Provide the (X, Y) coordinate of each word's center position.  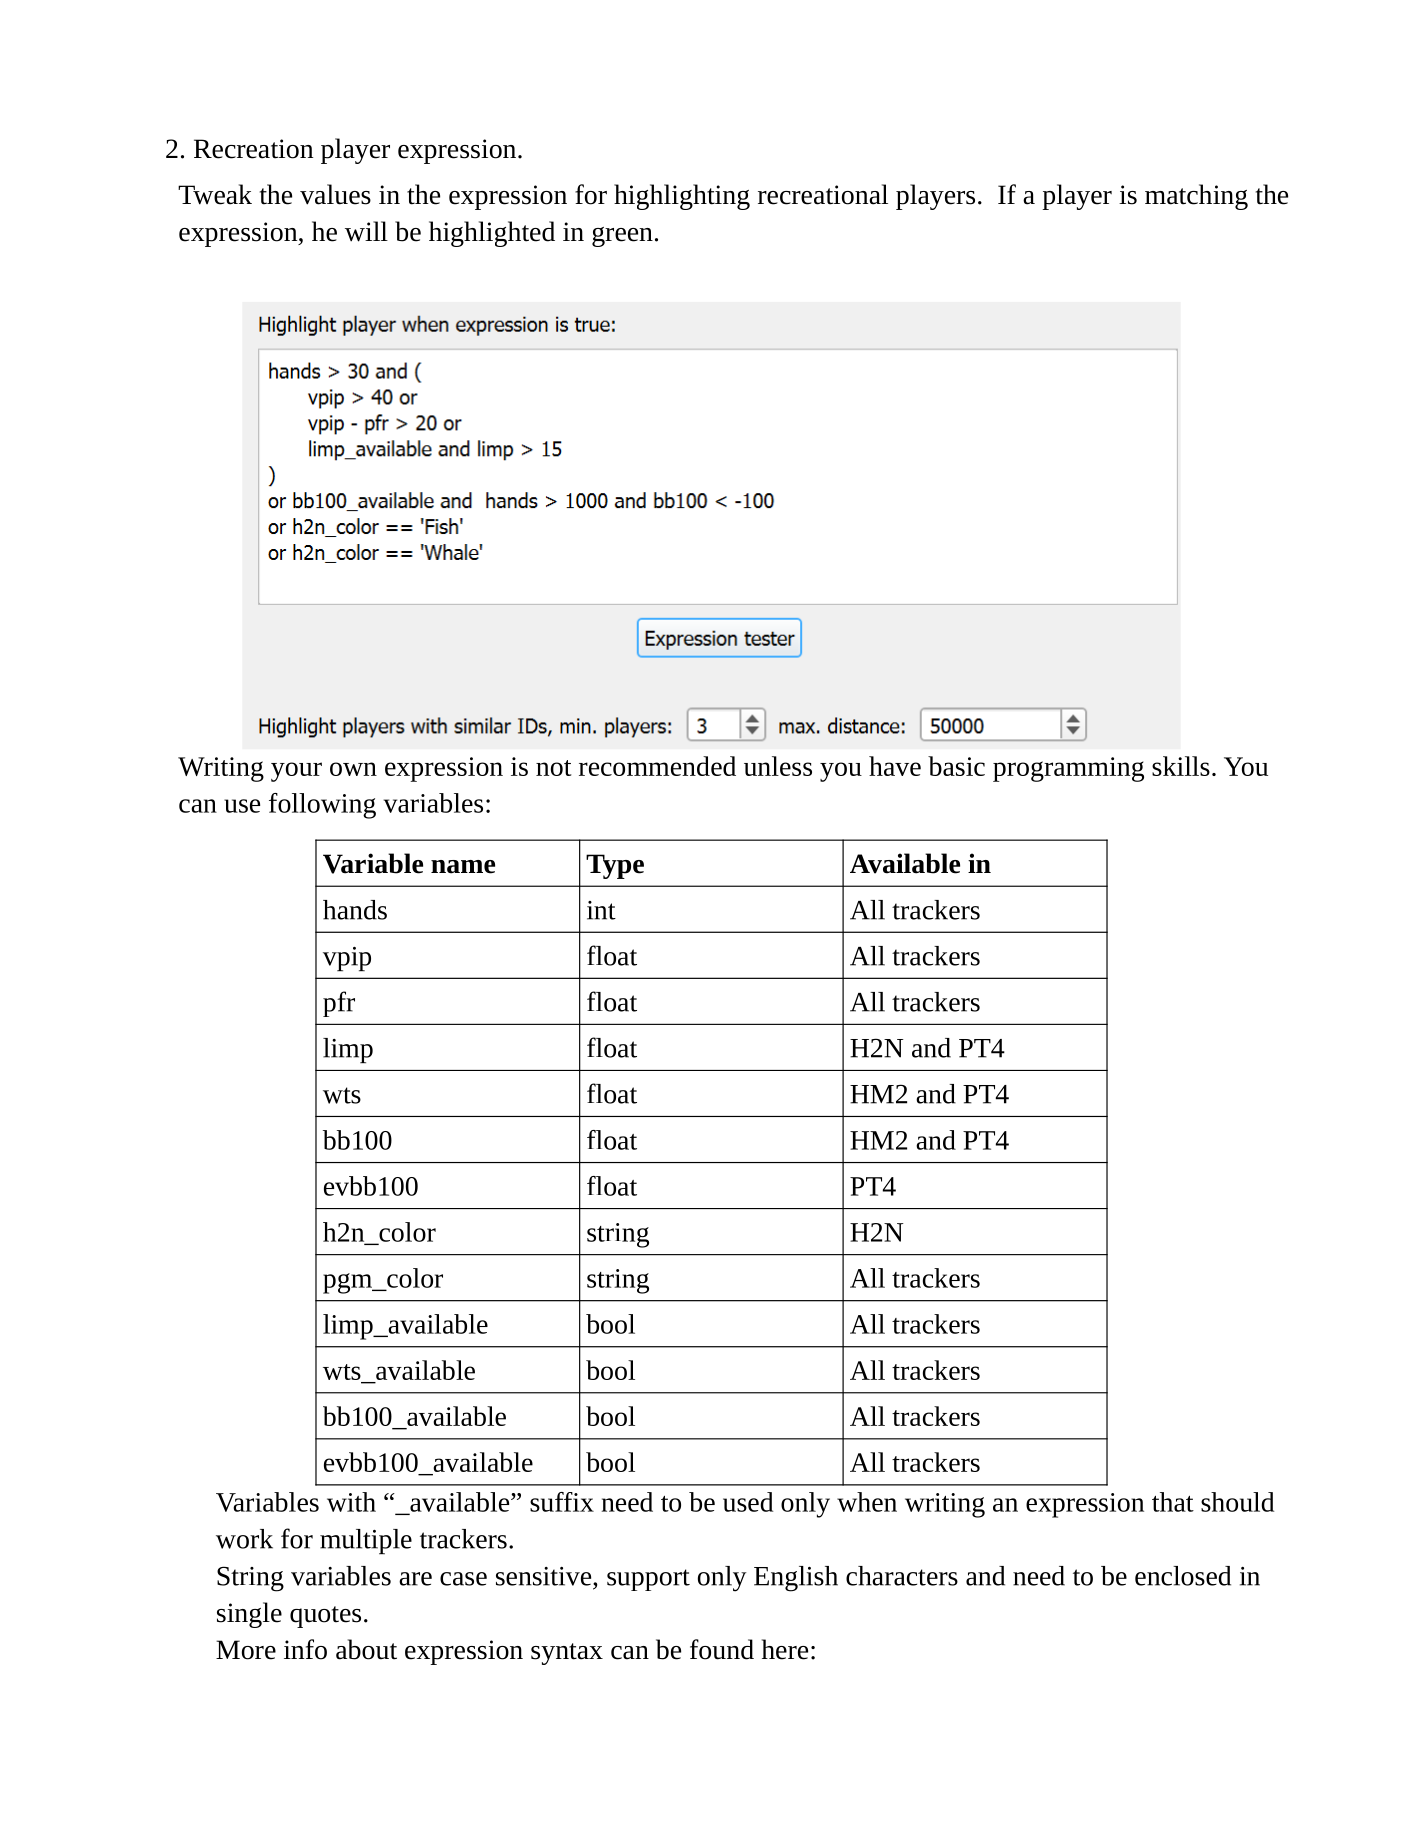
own (353, 769)
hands (355, 910)
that (1173, 1502)
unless (778, 766)
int (601, 910)
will (366, 231)
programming (1068, 769)
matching (1196, 197)
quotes (325, 1617)
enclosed (1183, 1576)
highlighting (682, 197)
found (722, 1649)
